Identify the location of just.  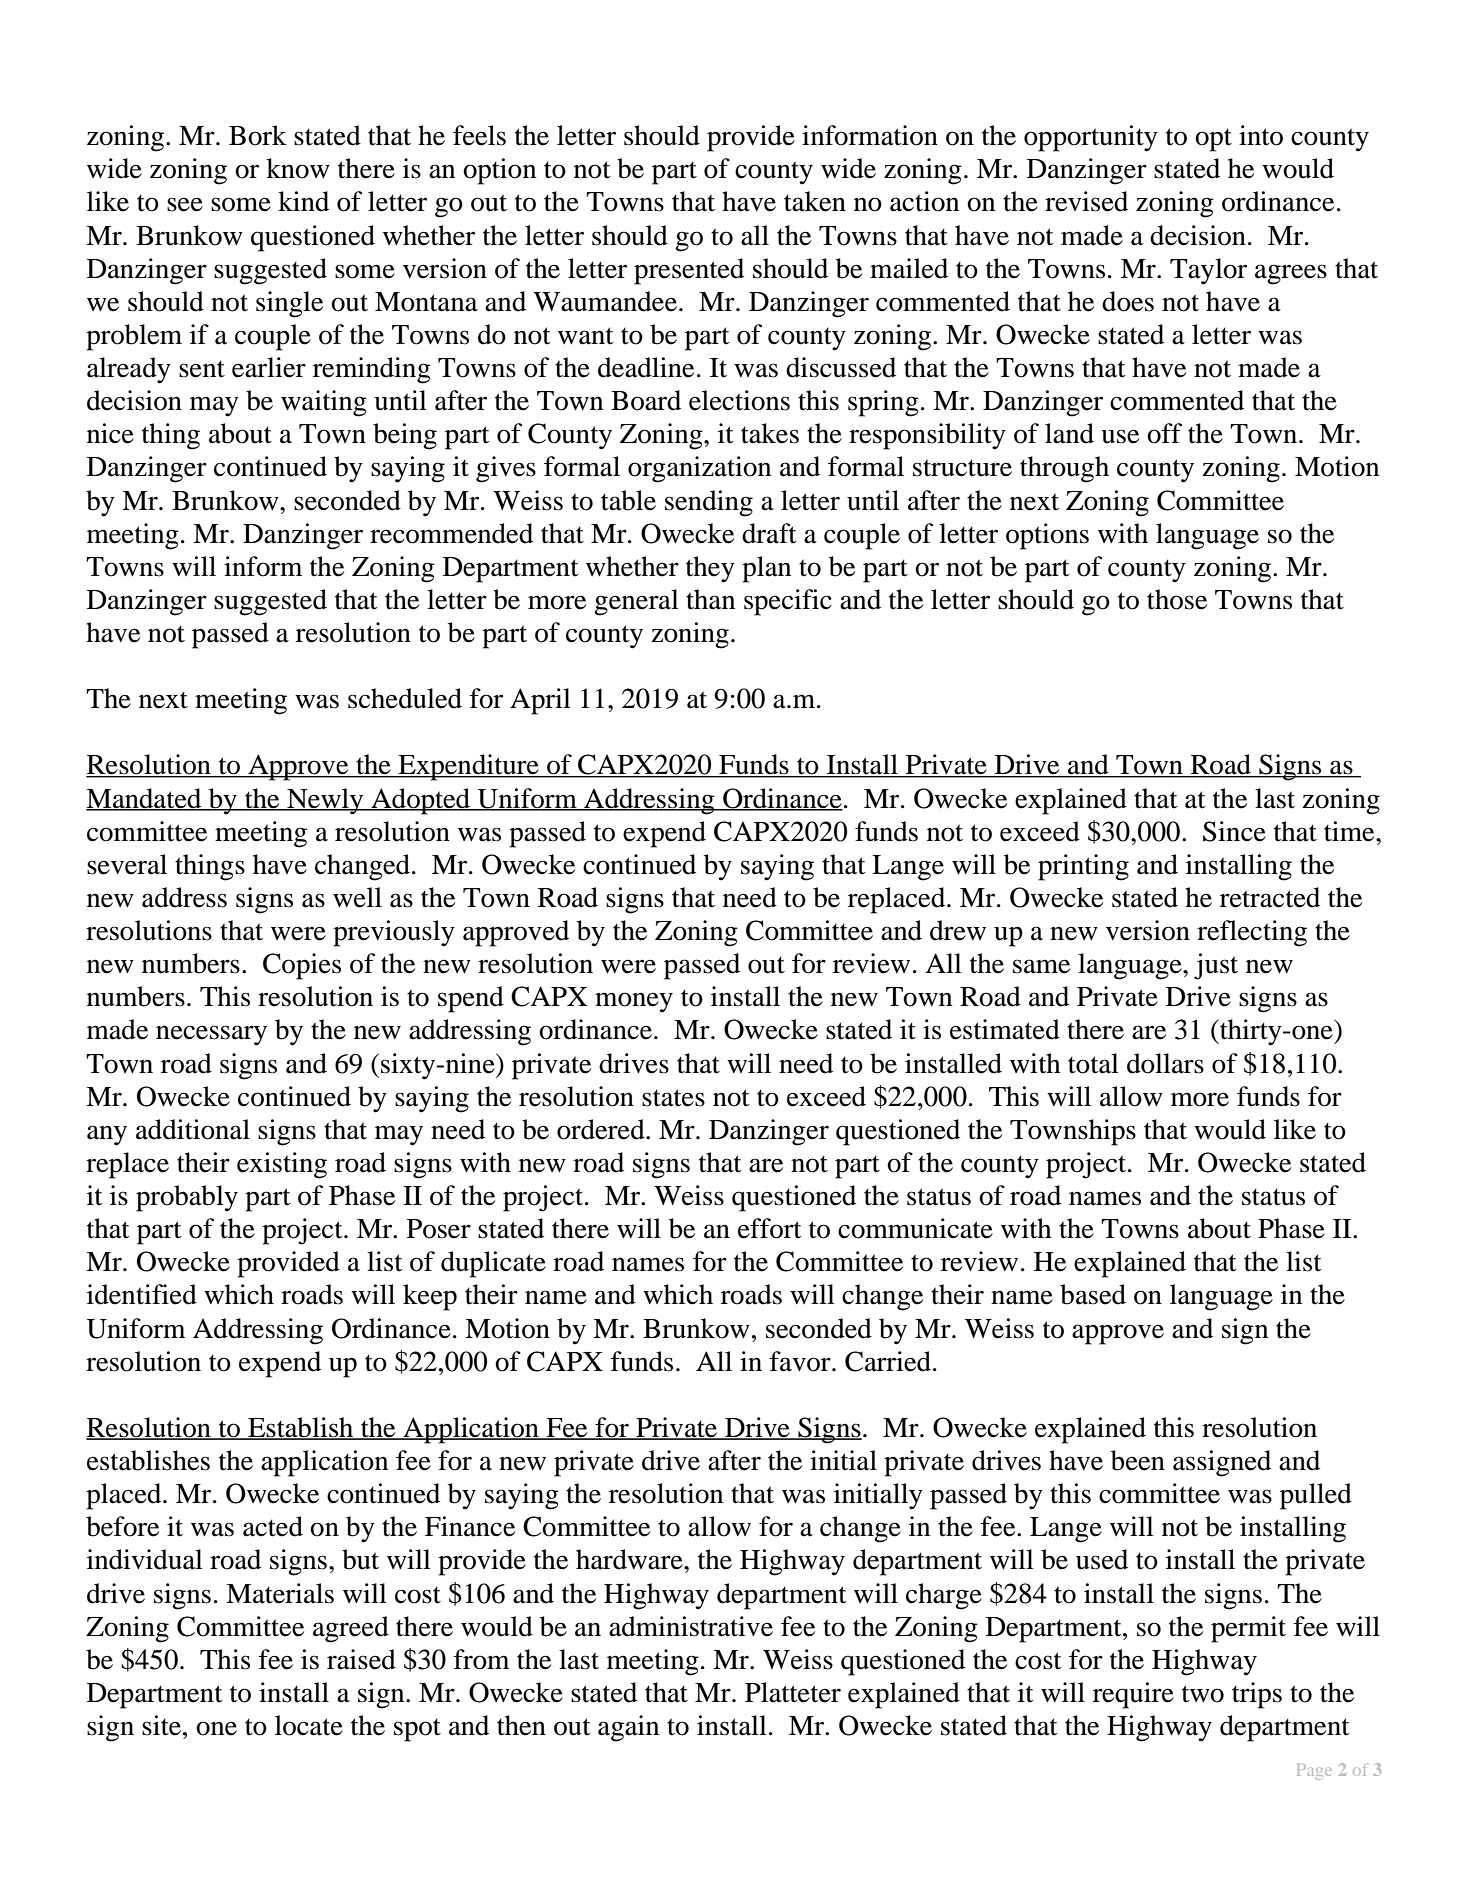
(1216, 966).
